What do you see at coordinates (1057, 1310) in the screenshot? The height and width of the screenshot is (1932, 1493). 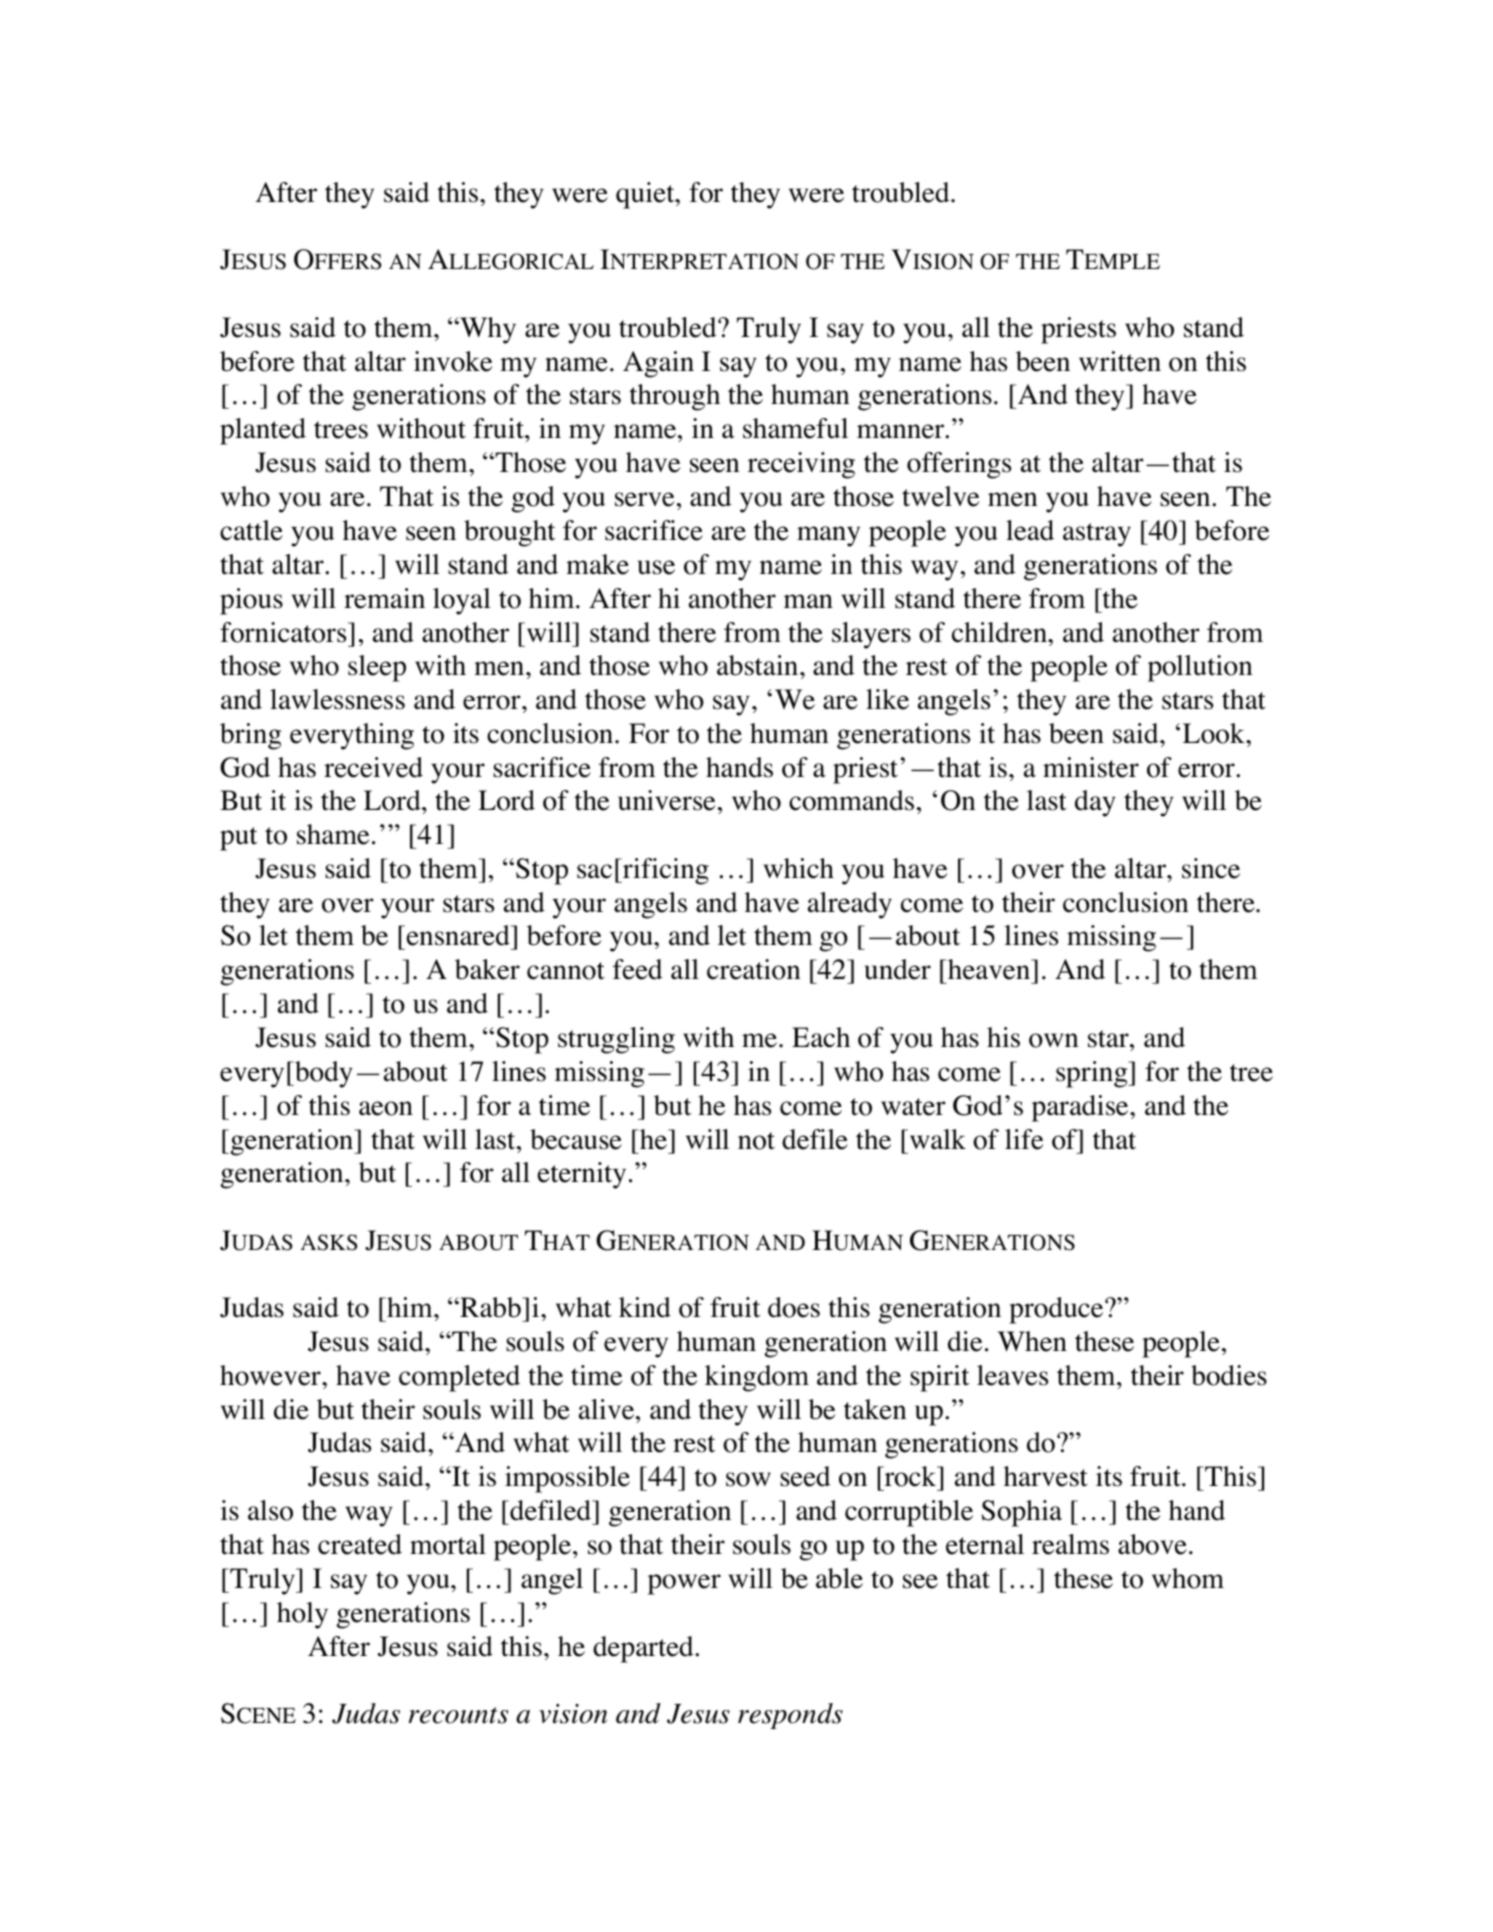 I see `produce` at bounding box center [1057, 1310].
